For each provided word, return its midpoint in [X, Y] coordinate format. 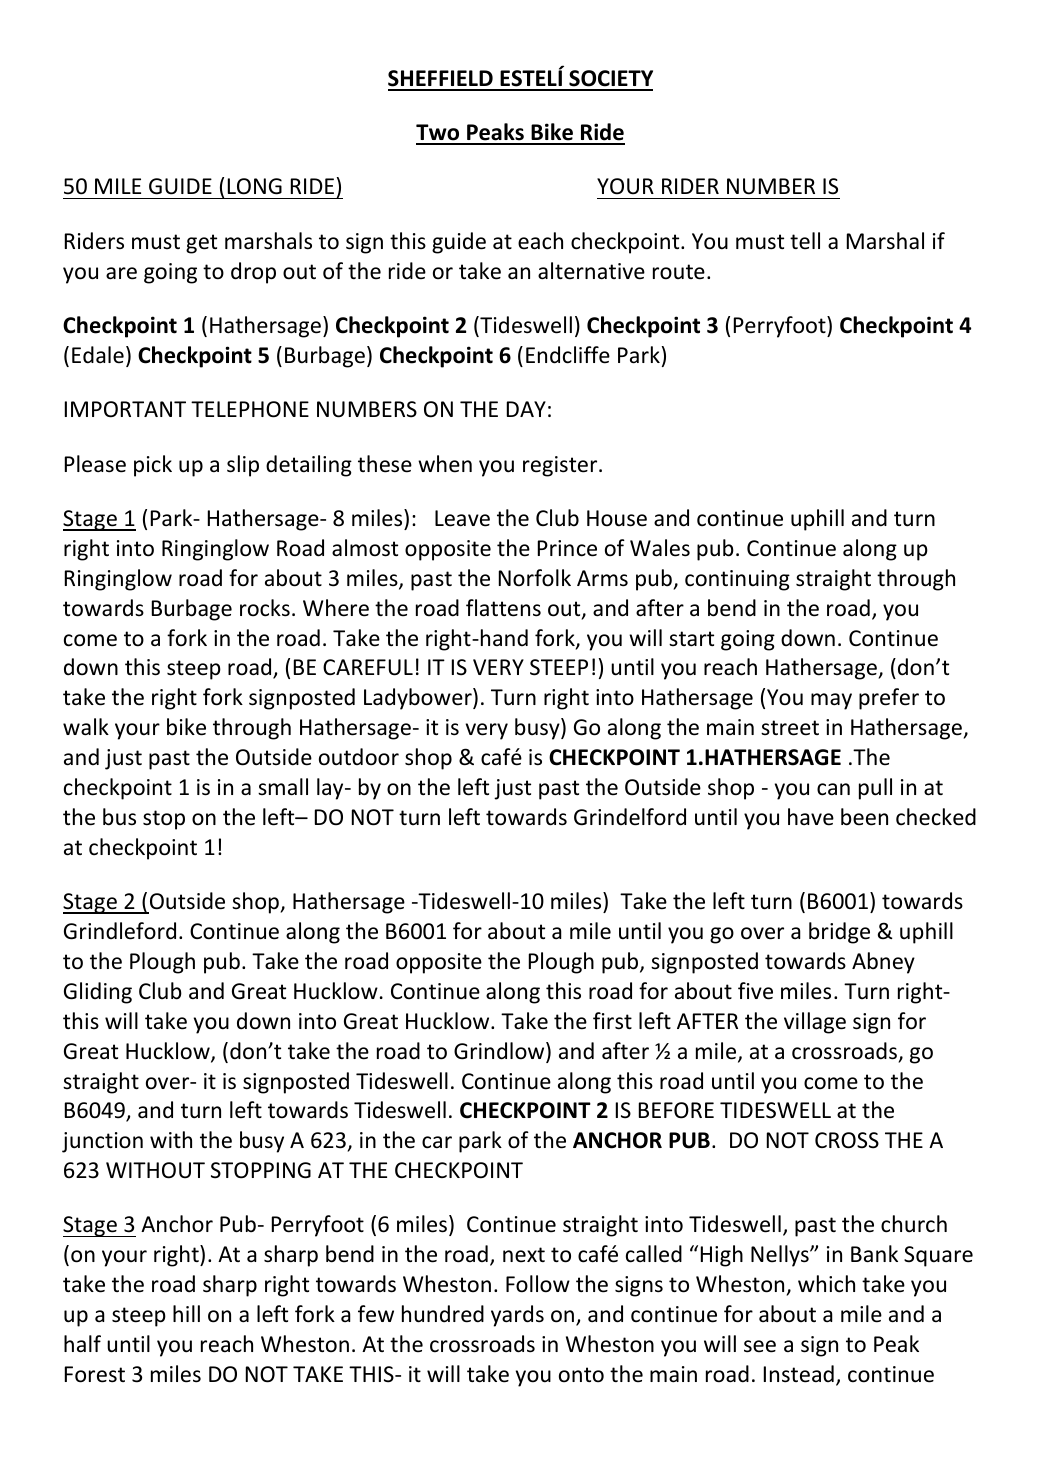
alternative [591, 271]
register [561, 466]
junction [102, 1142]
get [201, 244]
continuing [737, 580]
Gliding [98, 993]
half [82, 1344]
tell [805, 241]
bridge [839, 933]
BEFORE [676, 1110]
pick [153, 466]
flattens [503, 608]
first [612, 1021]
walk [86, 727]
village [815, 1023]
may [831, 701]
